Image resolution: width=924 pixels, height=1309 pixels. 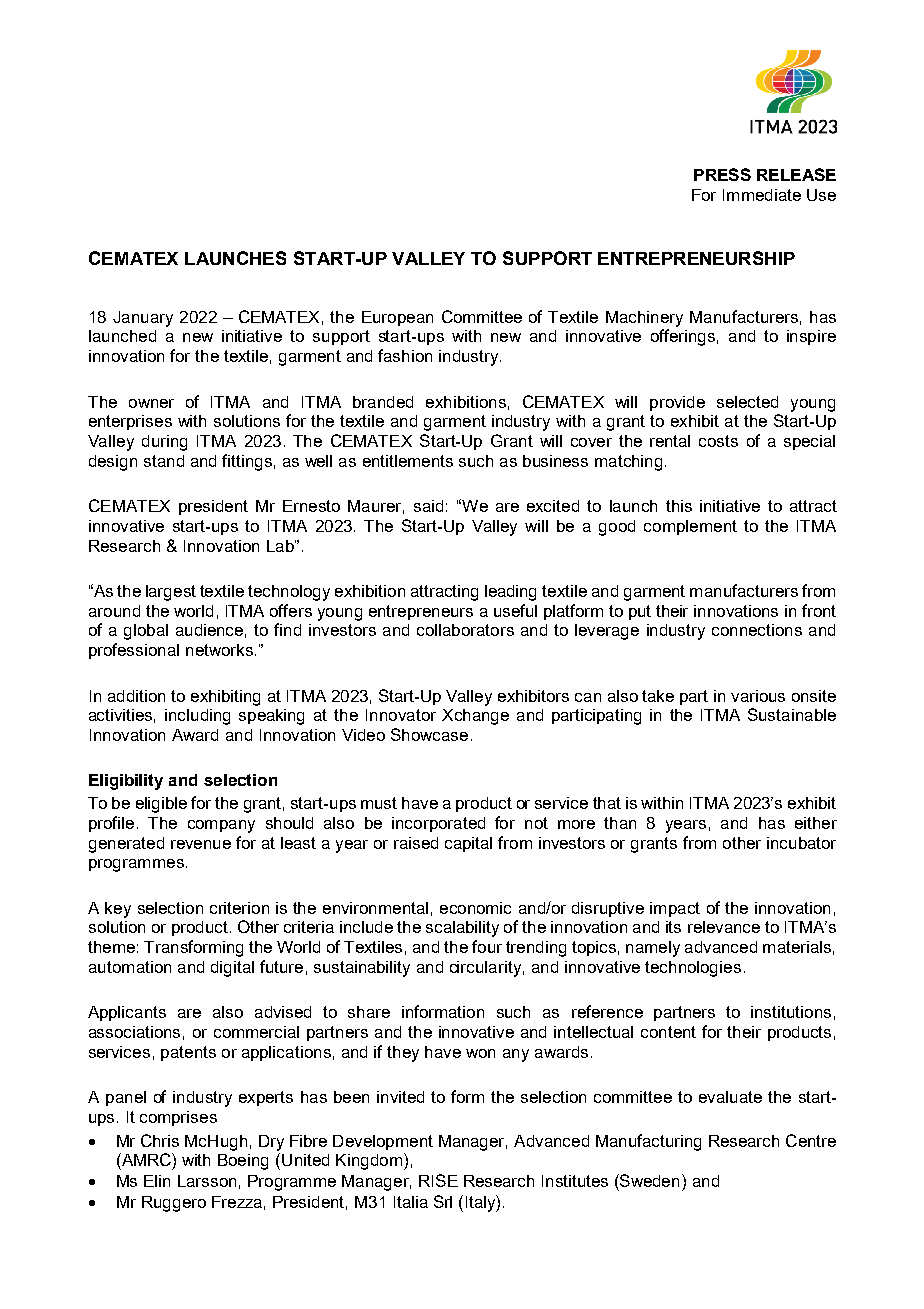 What do you see at coordinates (429, 734) in the screenshot?
I see `Showcase` at bounding box center [429, 734].
